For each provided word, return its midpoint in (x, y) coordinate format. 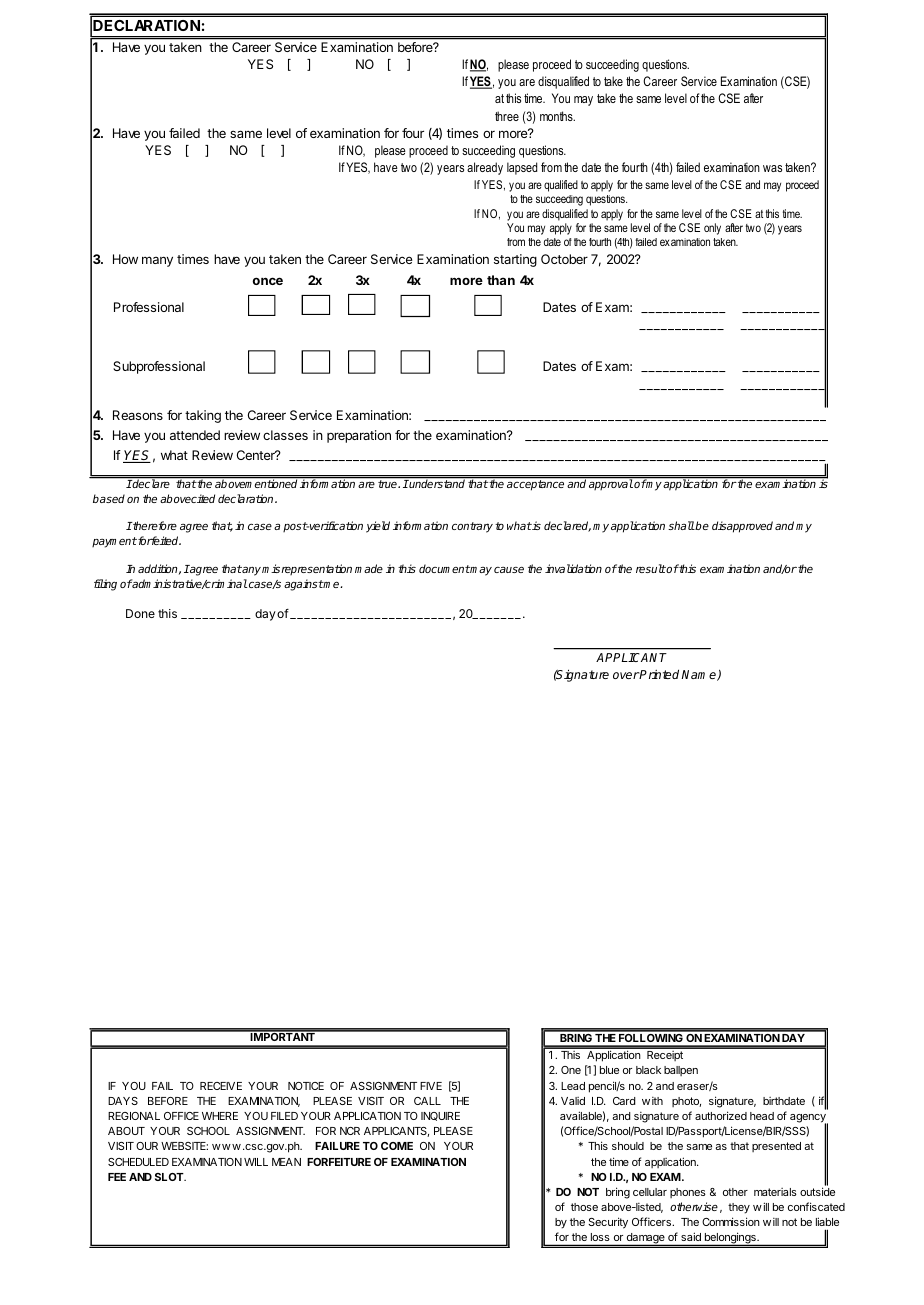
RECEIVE (221, 1086)
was (772, 168)
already (485, 168)
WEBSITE (184, 1146)
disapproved (742, 527)
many (157, 261)
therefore (154, 525)
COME (397, 1146)
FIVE (431, 1086)
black (648, 1070)
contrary (472, 527)
